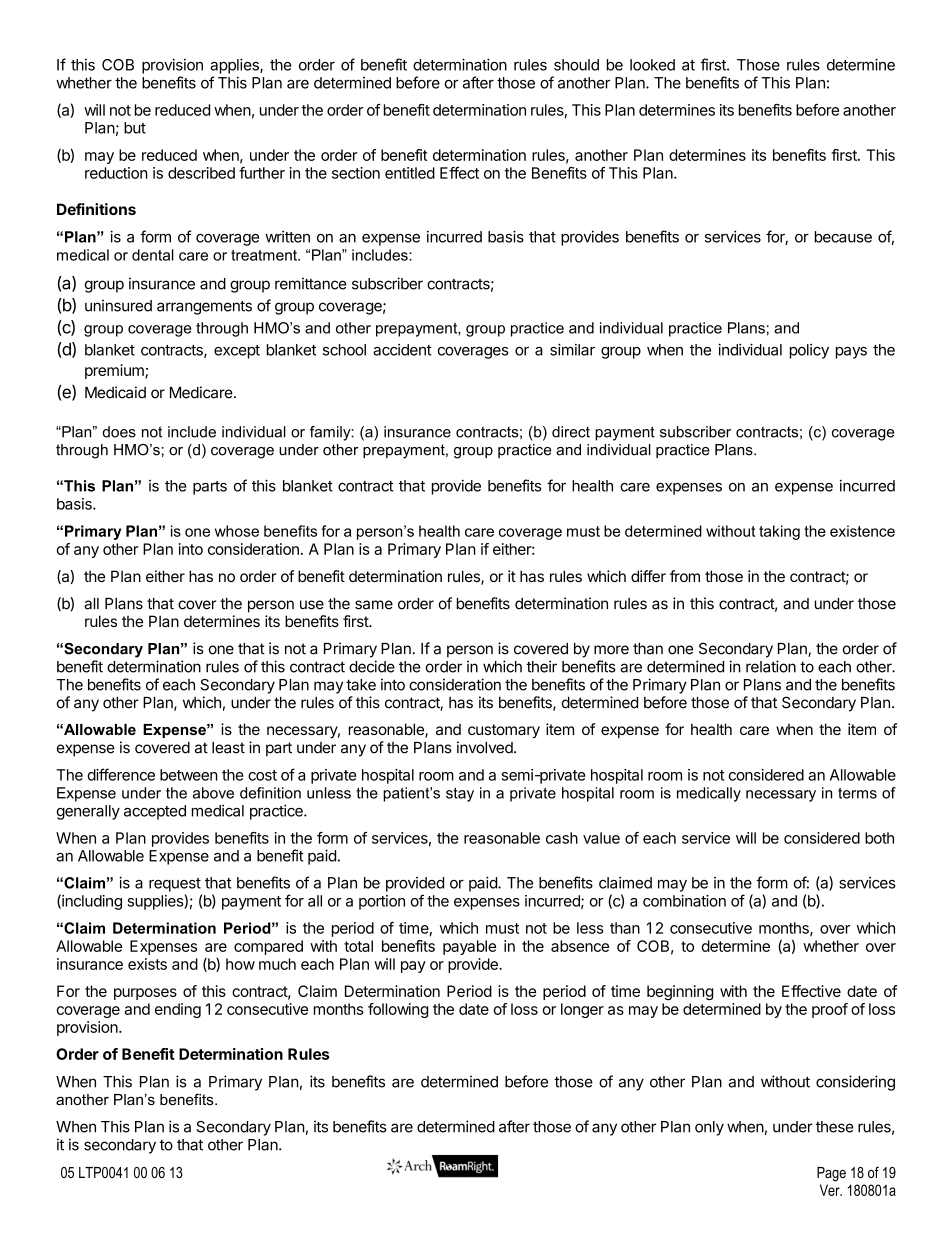 Image resolution: width=952 pixels, height=1233 pixels. Describe the element at coordinates (652, 65) in the document. I see `looked` at that location.
